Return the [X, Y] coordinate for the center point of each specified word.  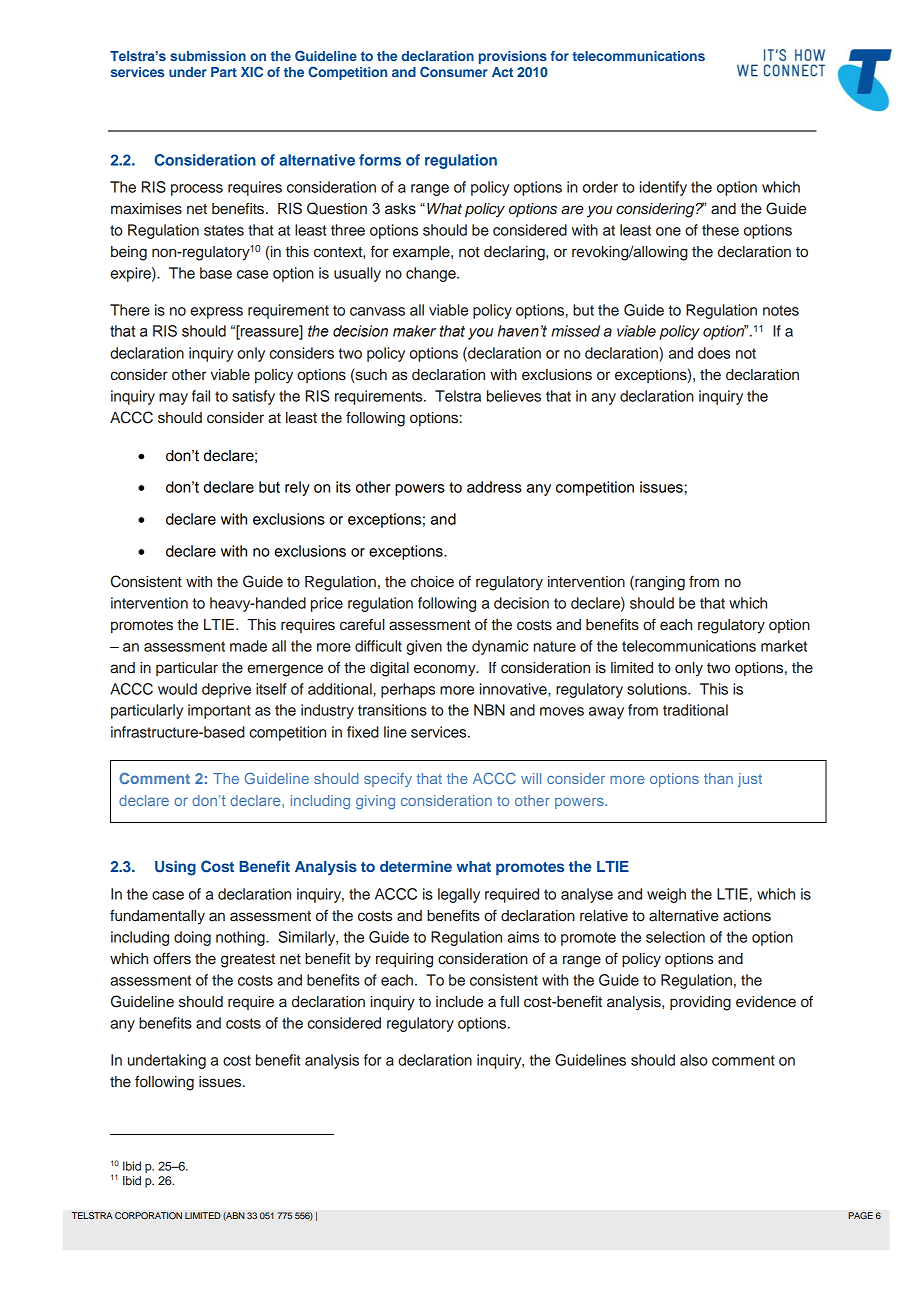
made [248, 646]
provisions [513, 57]
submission [208, 56]
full [509, 1001]
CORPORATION [148, 1216]
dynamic [500, 647]
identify [663, 188]
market [784, 646]
